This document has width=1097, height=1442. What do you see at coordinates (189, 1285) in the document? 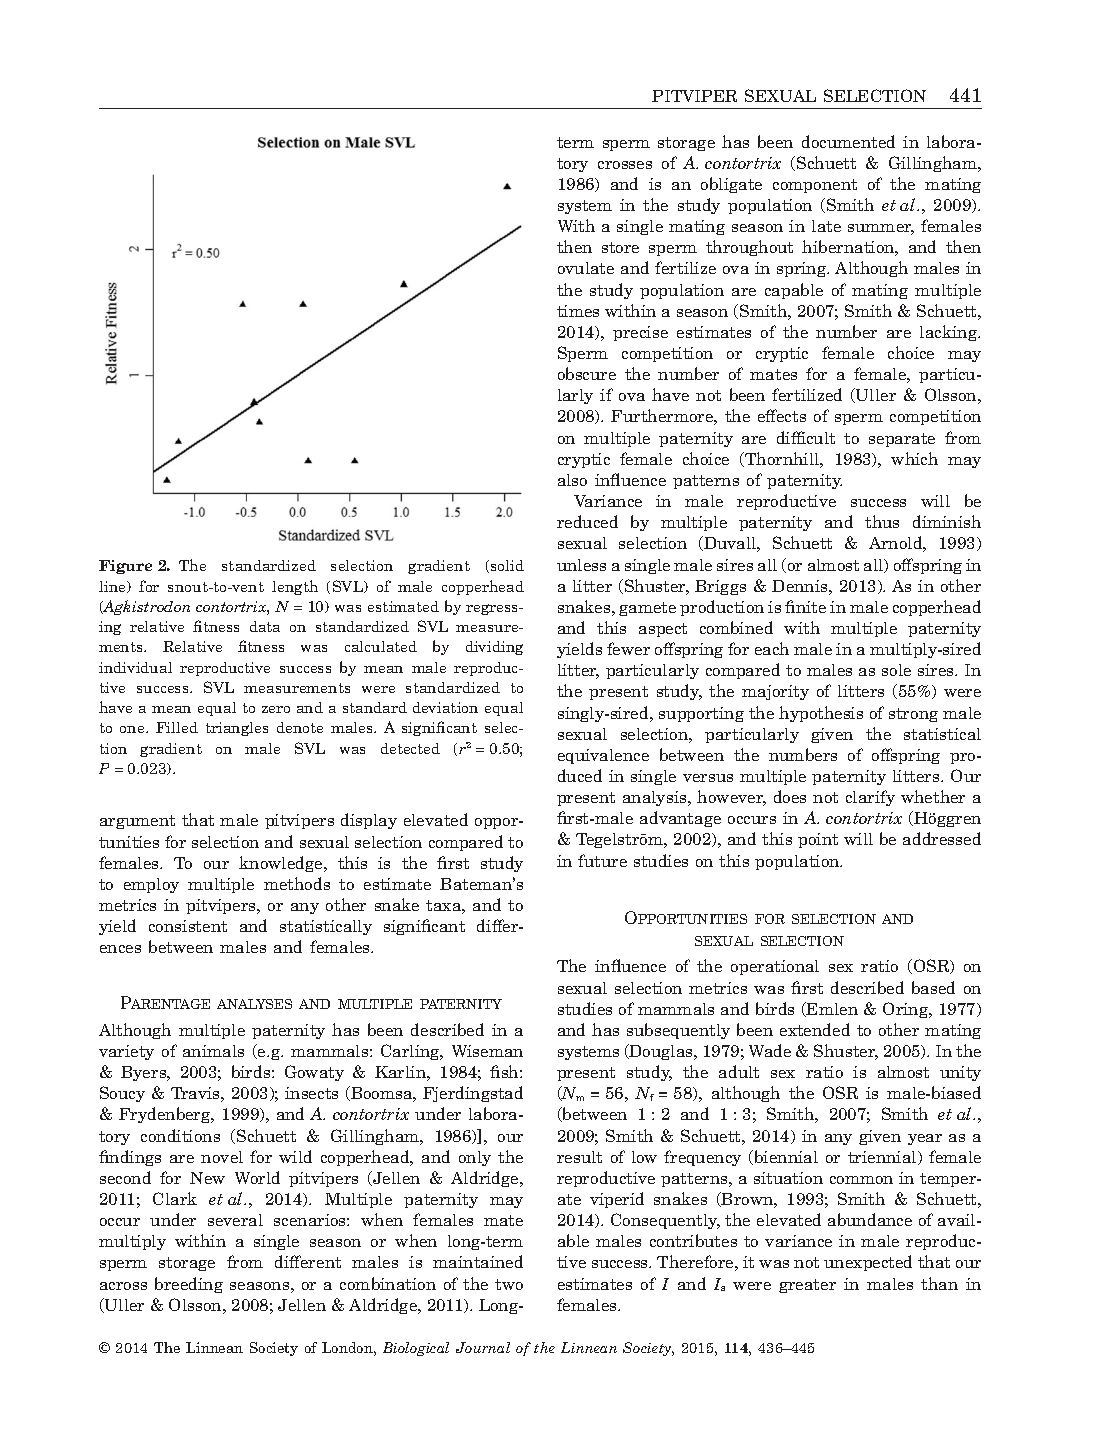
I see `breeding` at bounding box center [189, 1285].
